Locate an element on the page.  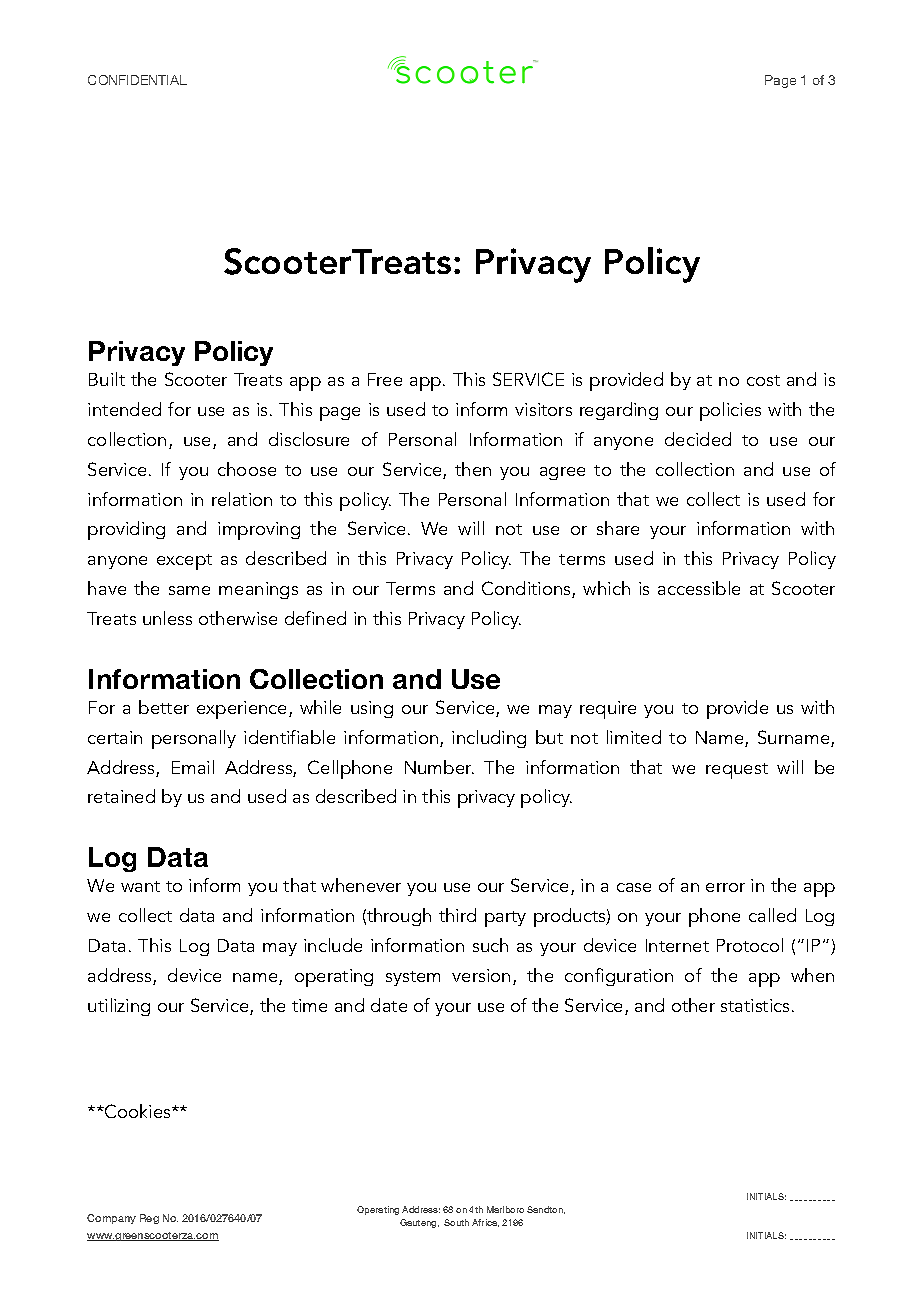
third is located at coordinates (457, 915).
